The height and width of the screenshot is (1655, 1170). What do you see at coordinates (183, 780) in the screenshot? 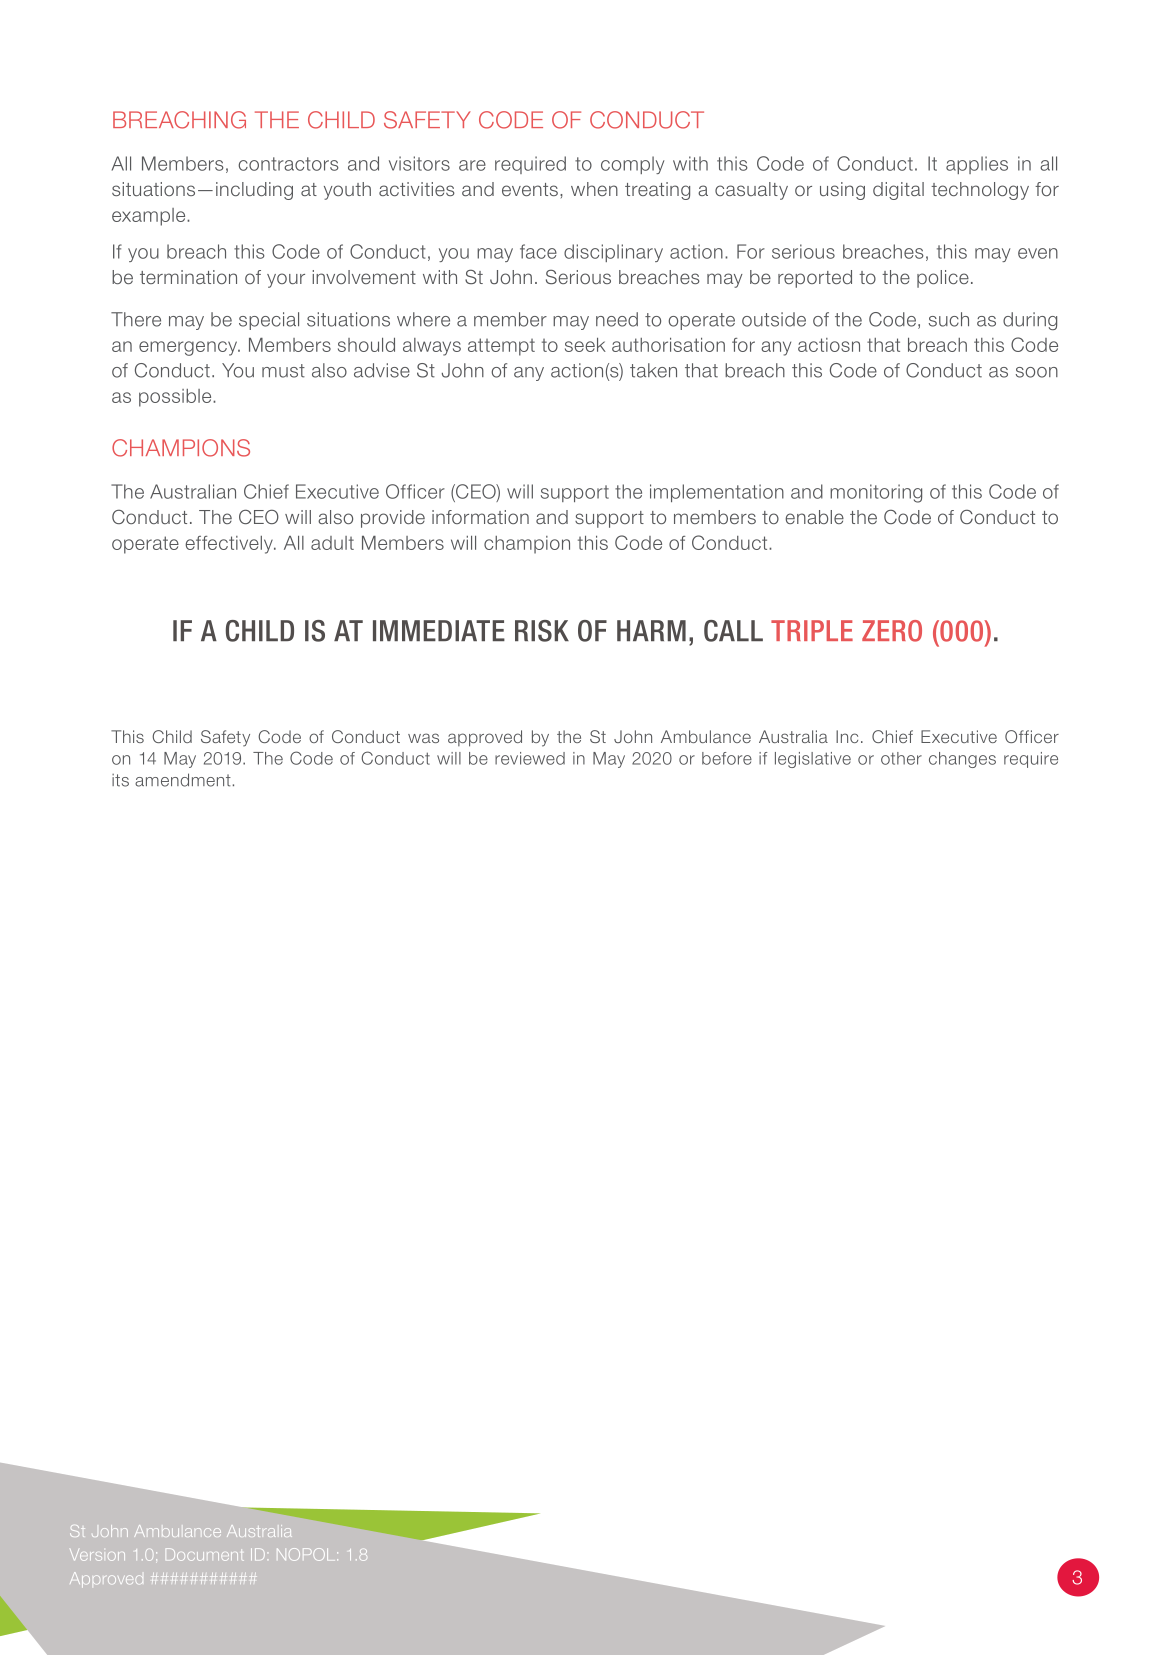
I see `amendment` at bounding box center [183, 780].
